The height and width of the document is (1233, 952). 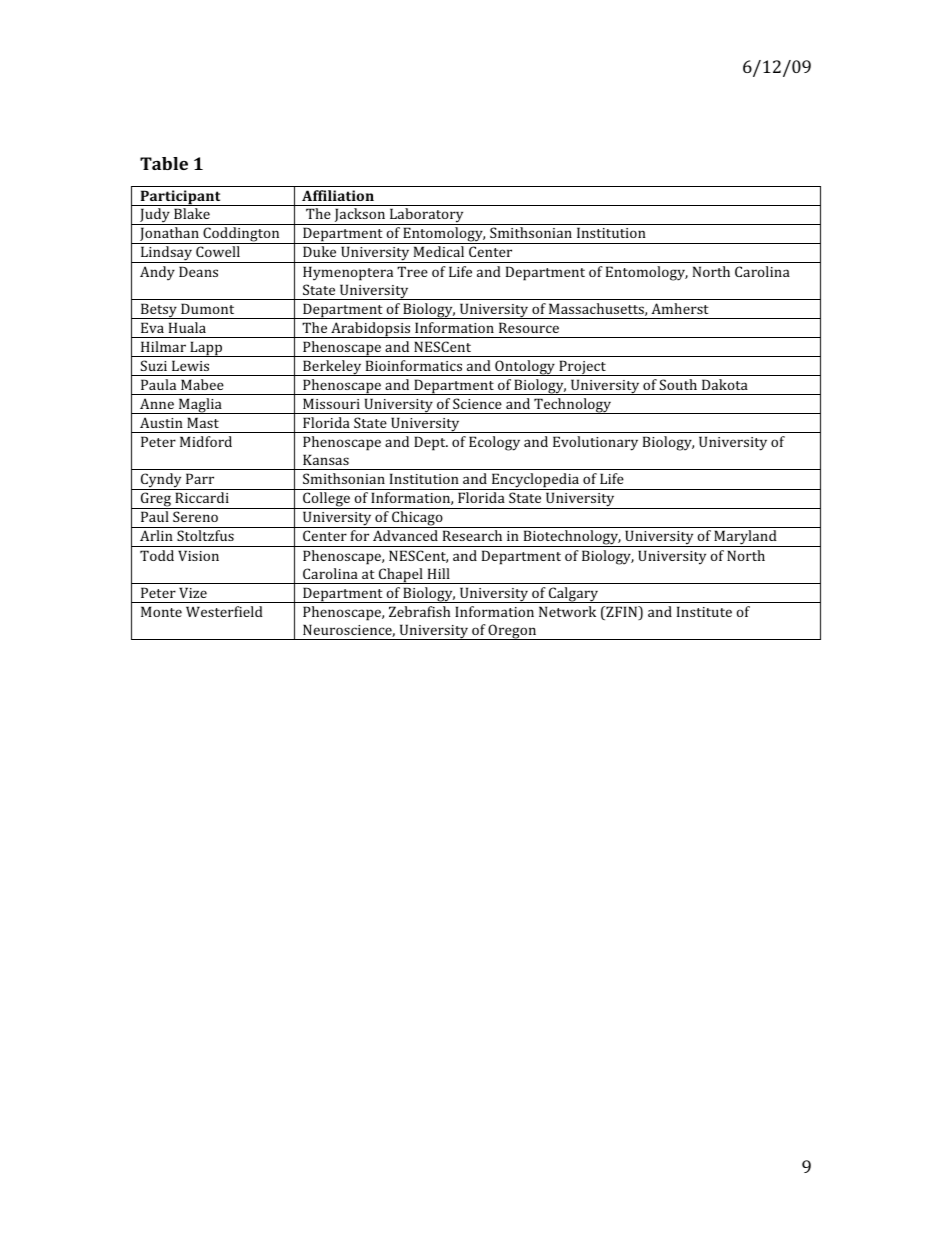 What do you see at coordinates (164, 163) in the document?
I see `Table` at bounding box center [164, 163].
